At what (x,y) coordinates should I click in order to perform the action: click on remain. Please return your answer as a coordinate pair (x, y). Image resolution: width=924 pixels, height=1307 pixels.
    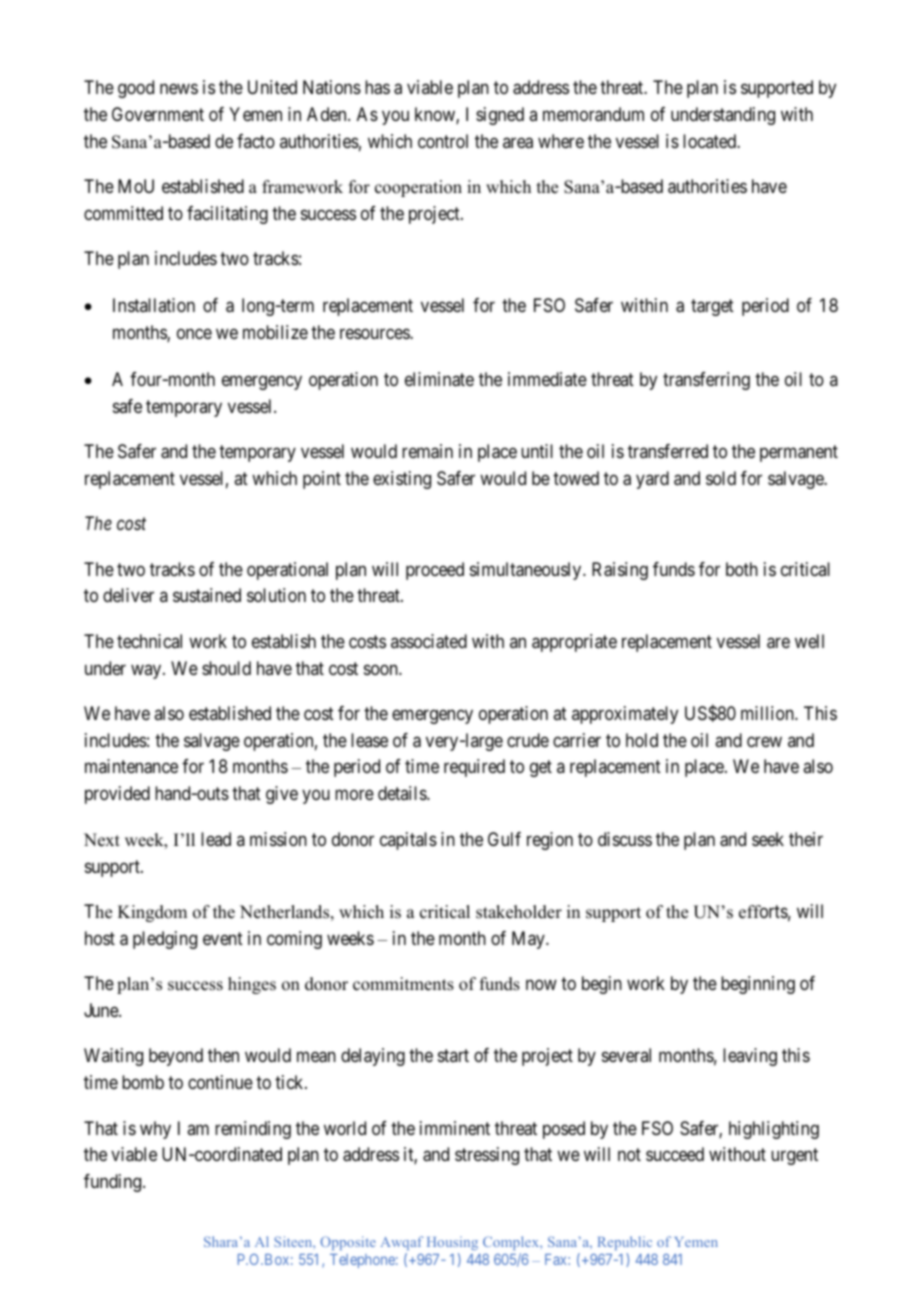
    Looking at the image, I should click on (427, 451).
